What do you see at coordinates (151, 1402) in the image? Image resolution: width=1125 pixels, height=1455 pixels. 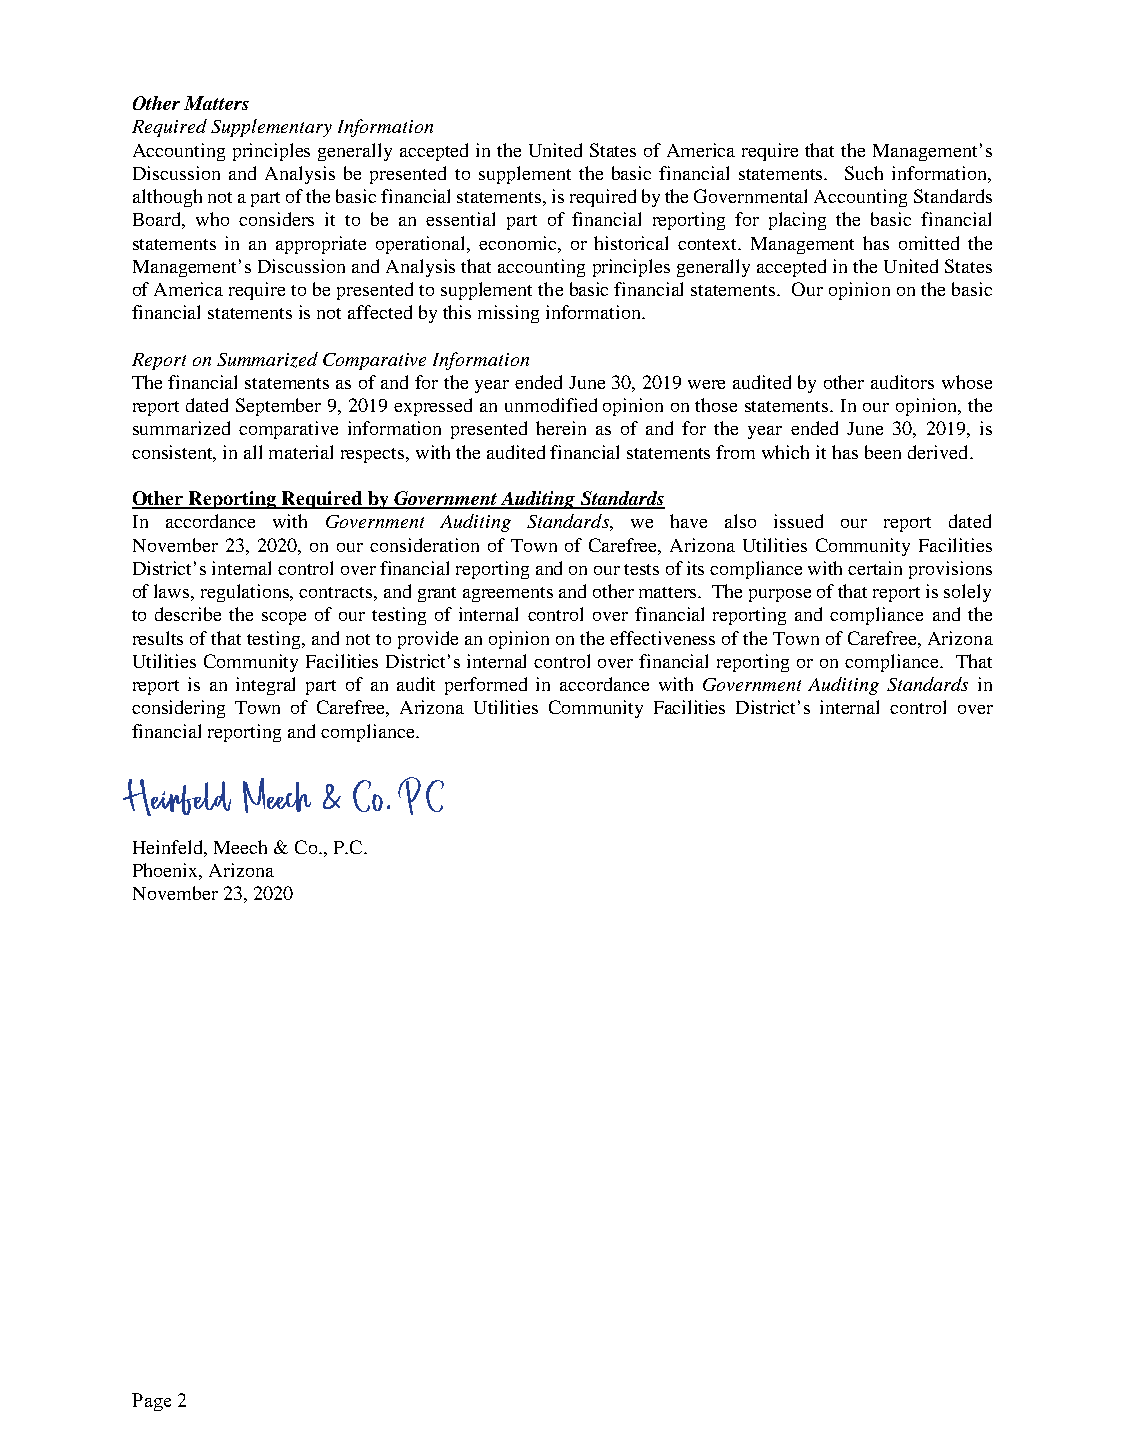 I see `Page` at bounding box center [151, 1402].
